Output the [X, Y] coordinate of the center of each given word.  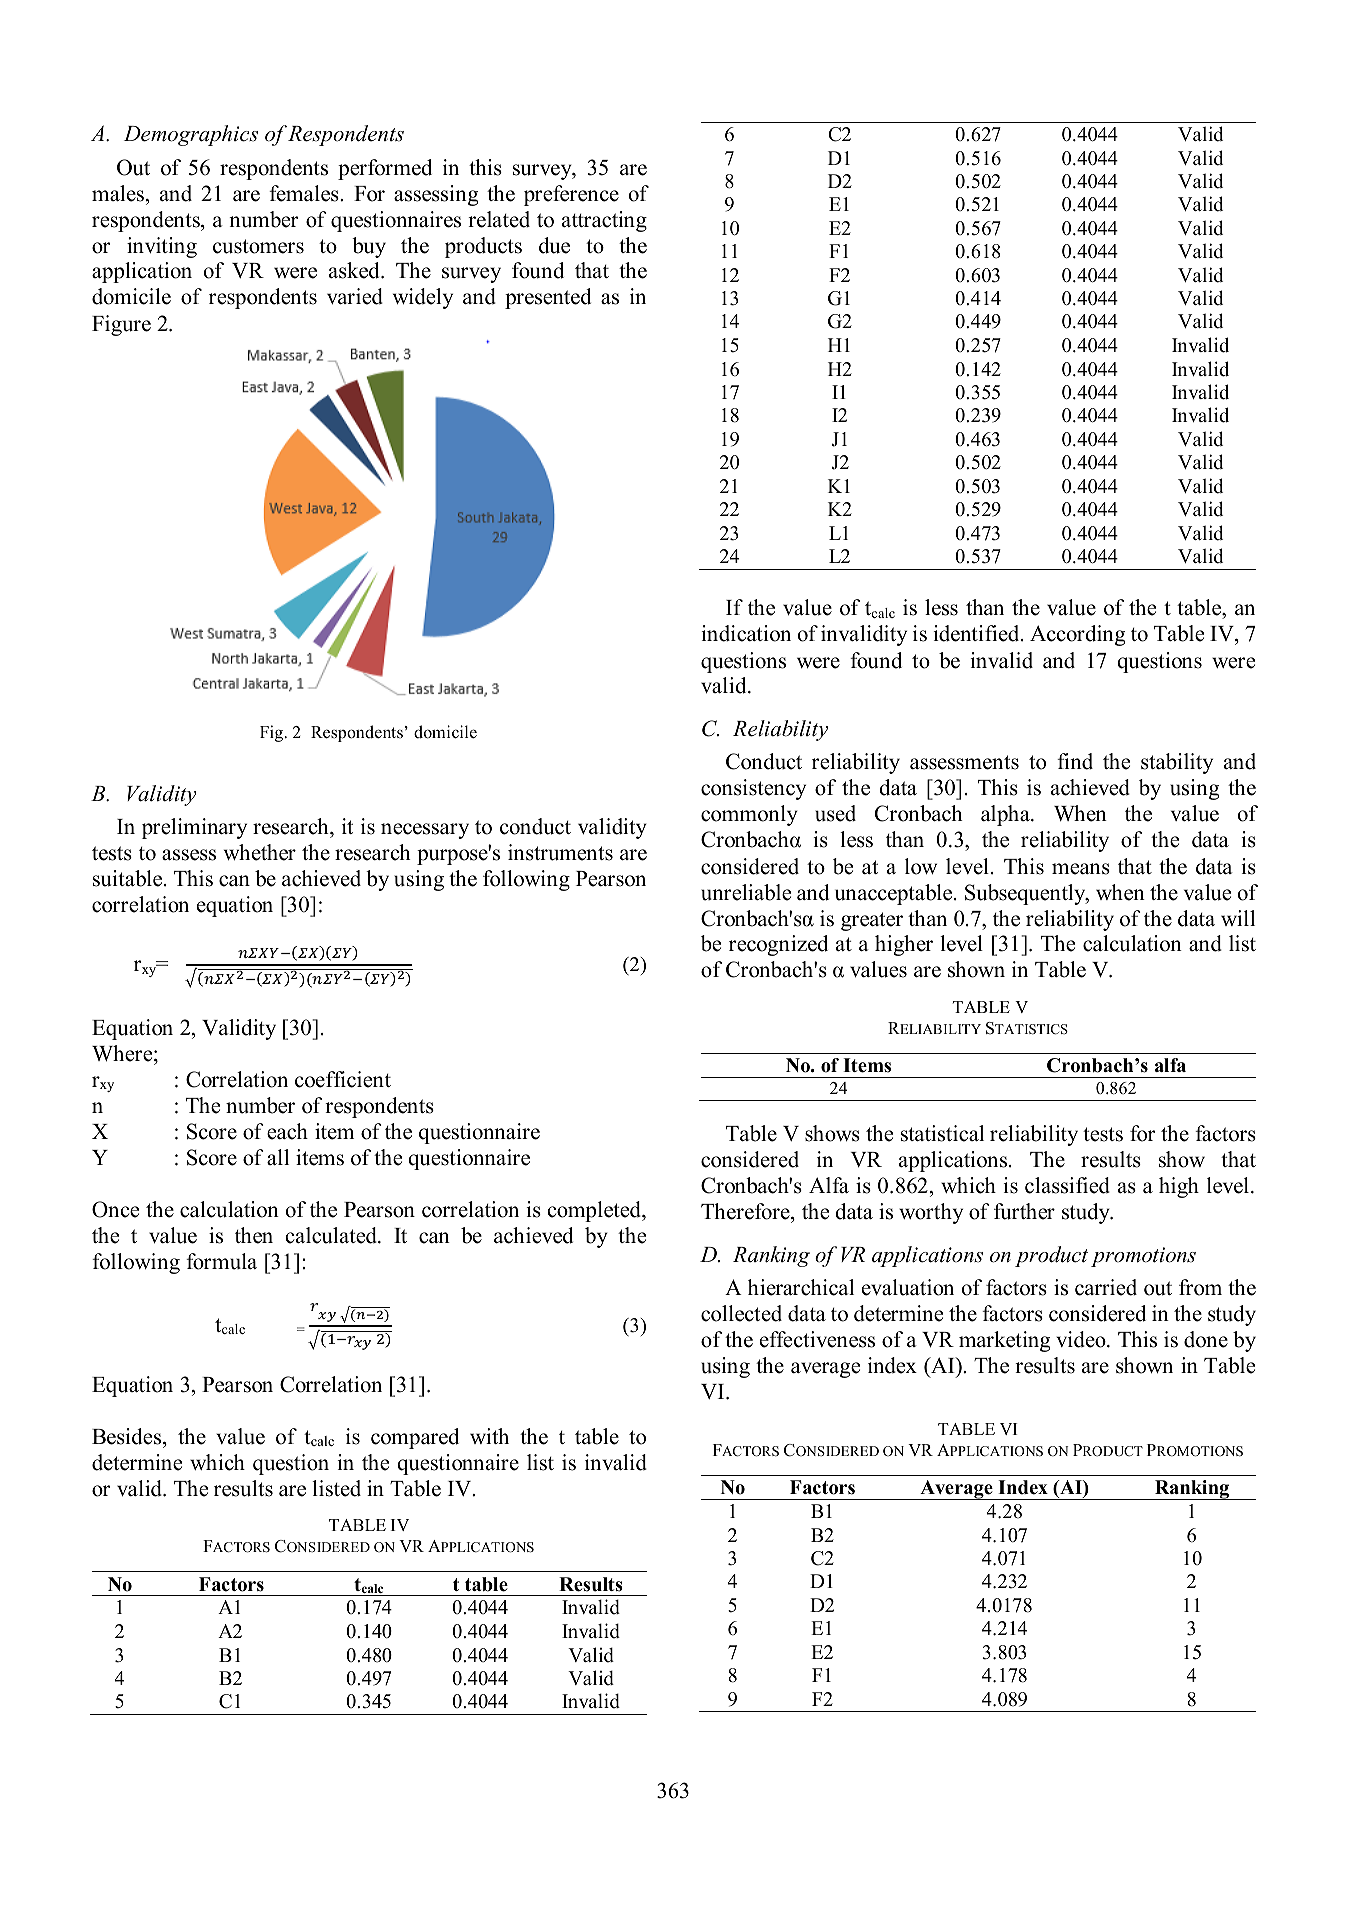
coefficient [343, 1079]
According [1077, 635]
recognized [778, 945]
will [1238, 918]
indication [746, 633]
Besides [128, 1436]
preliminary [194, 828]
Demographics [191, 135]
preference [571, 195]
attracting [604, 221]
